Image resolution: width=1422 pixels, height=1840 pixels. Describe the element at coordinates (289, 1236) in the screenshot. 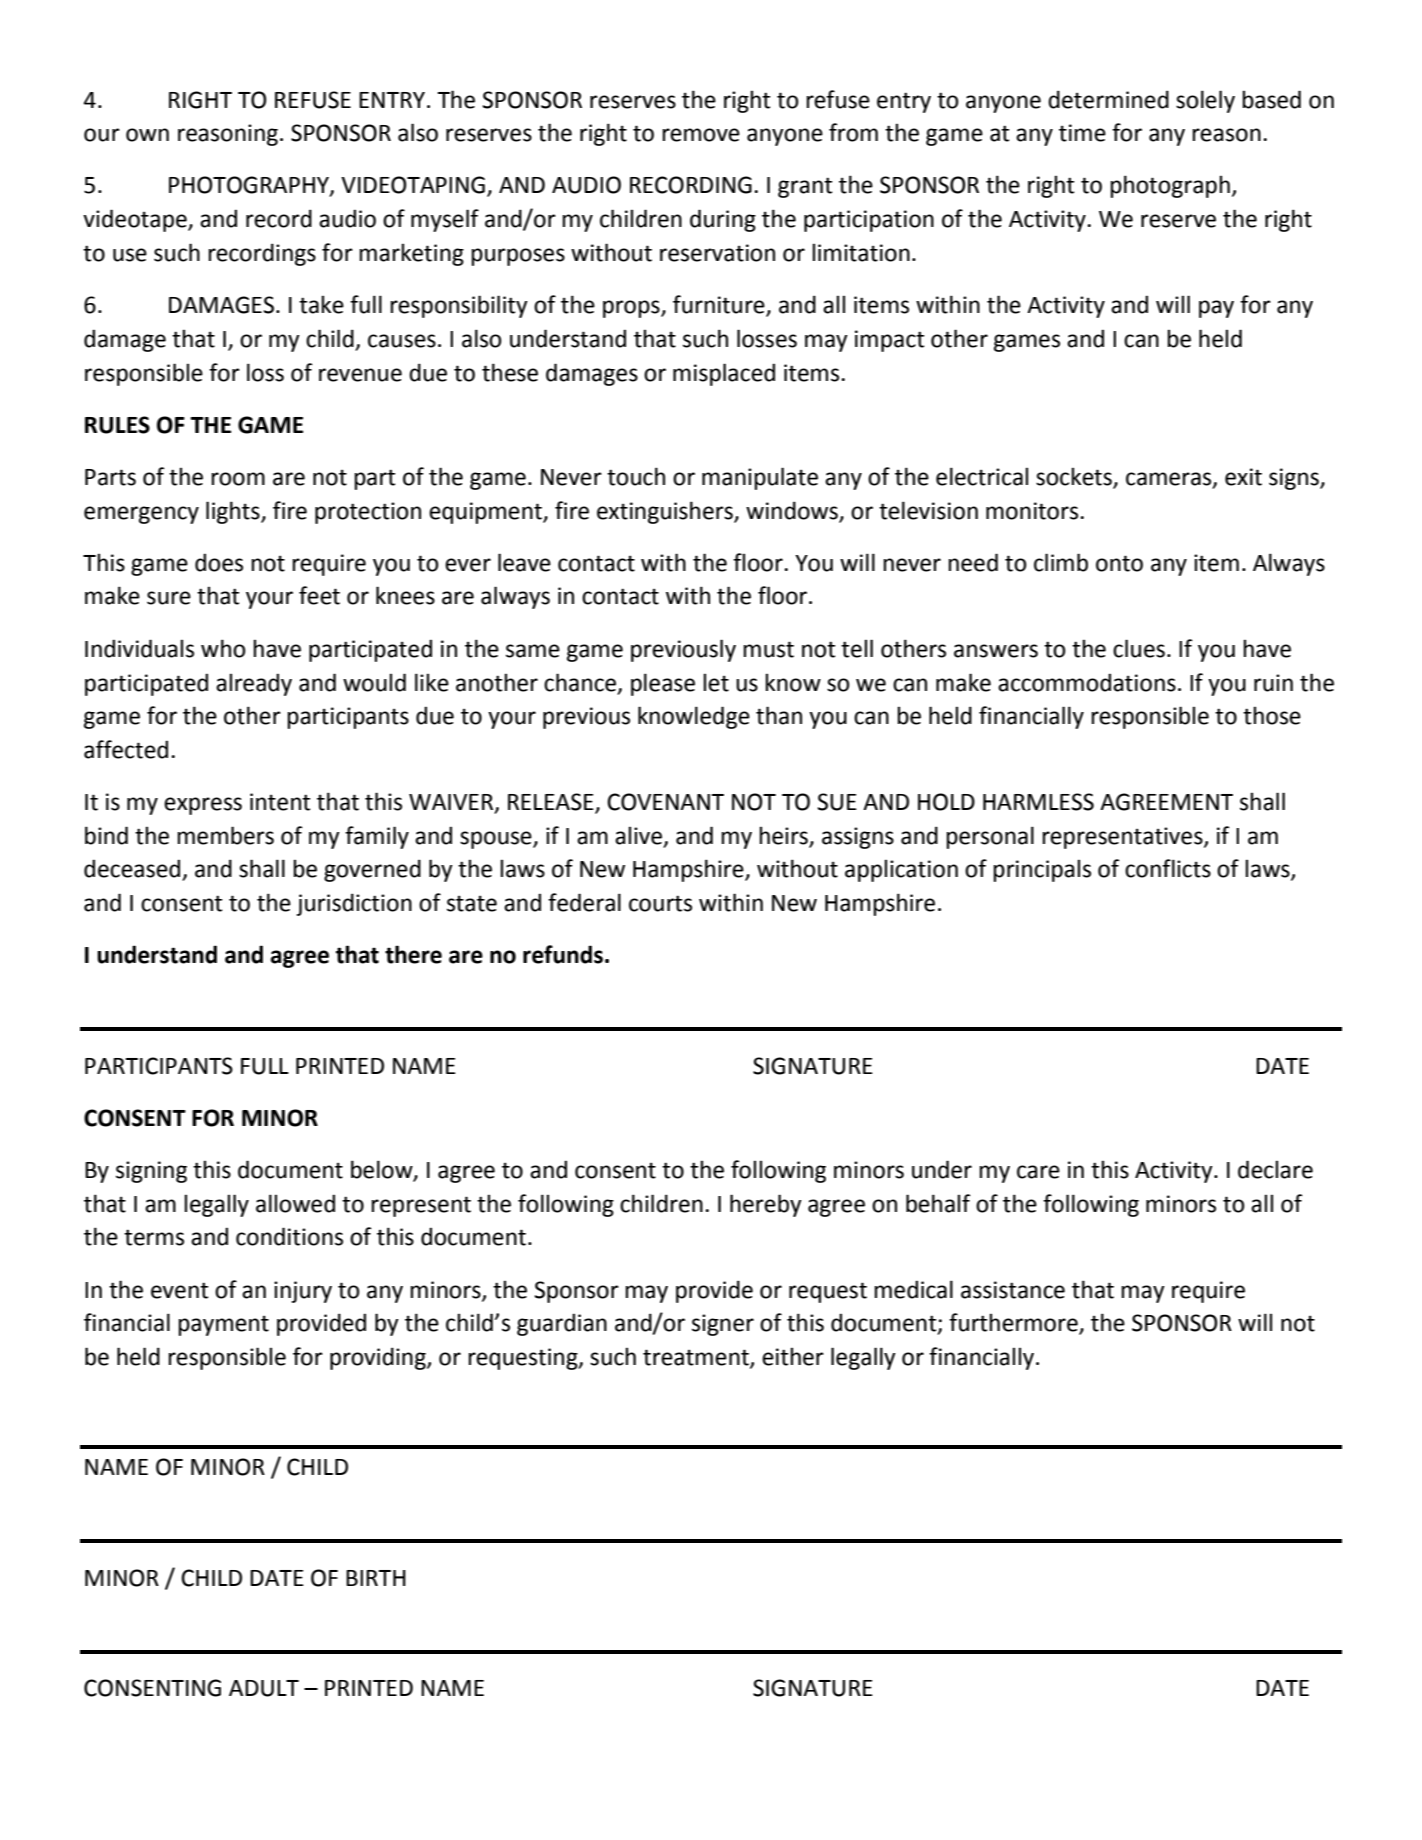

I see `conditions` at that location.
